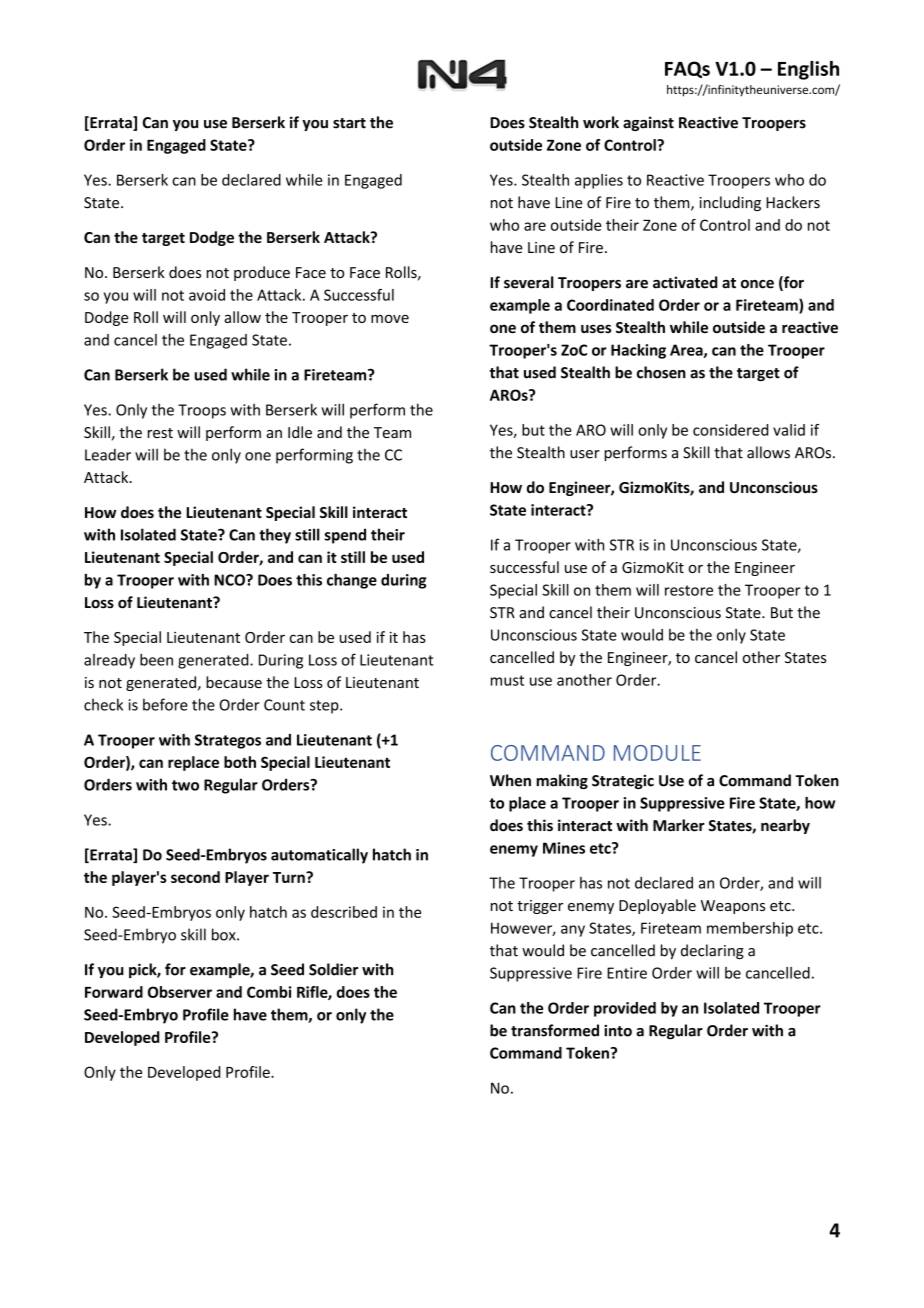 Image resolution: width=924 pixels, height=1308 pixels. I want to click on Observer, so click(180, 992).
